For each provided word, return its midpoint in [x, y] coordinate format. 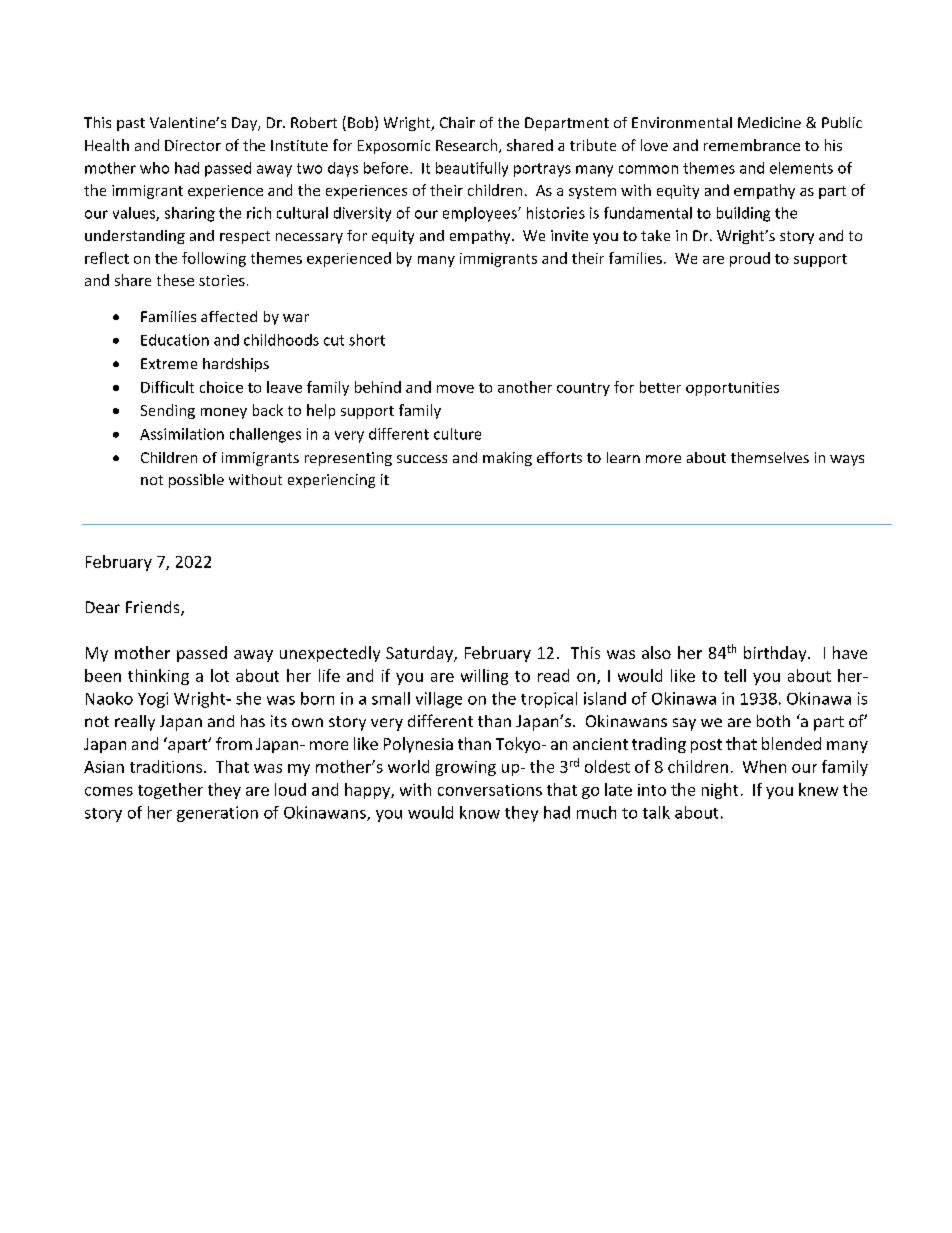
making [507, 459]
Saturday [420, 654]
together [170, 791]
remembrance [752, 145]
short [367, 340]
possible [196, 481]
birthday [776, 654]
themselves [770, 457]
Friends [154, 608]
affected [229, 316]
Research [466, 145]
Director [193, 145]
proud [750, 259]
